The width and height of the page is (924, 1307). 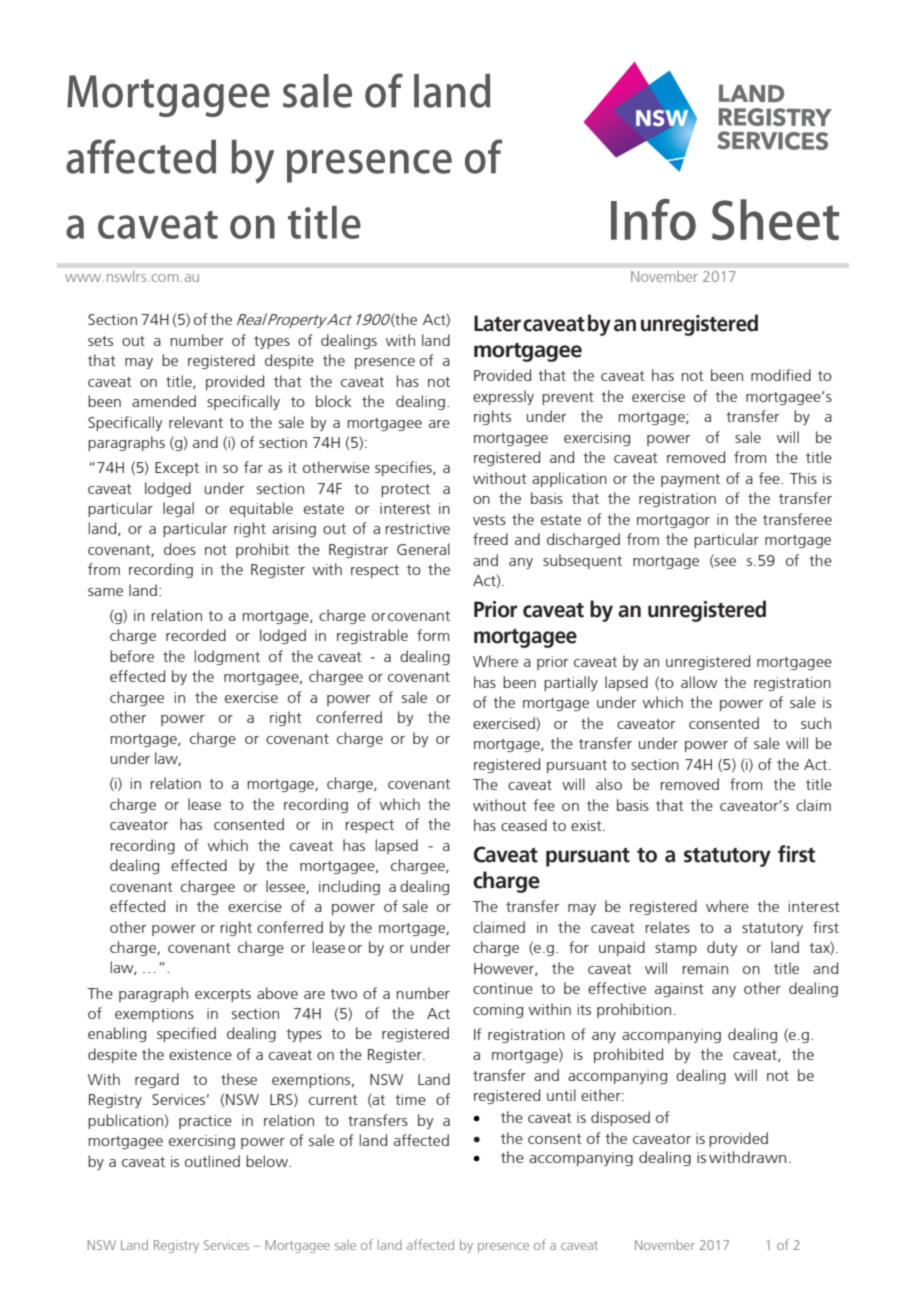 What do you see at coordinates (571, 683) in the page?
I see `partially` at bounding box center [571, 683].
